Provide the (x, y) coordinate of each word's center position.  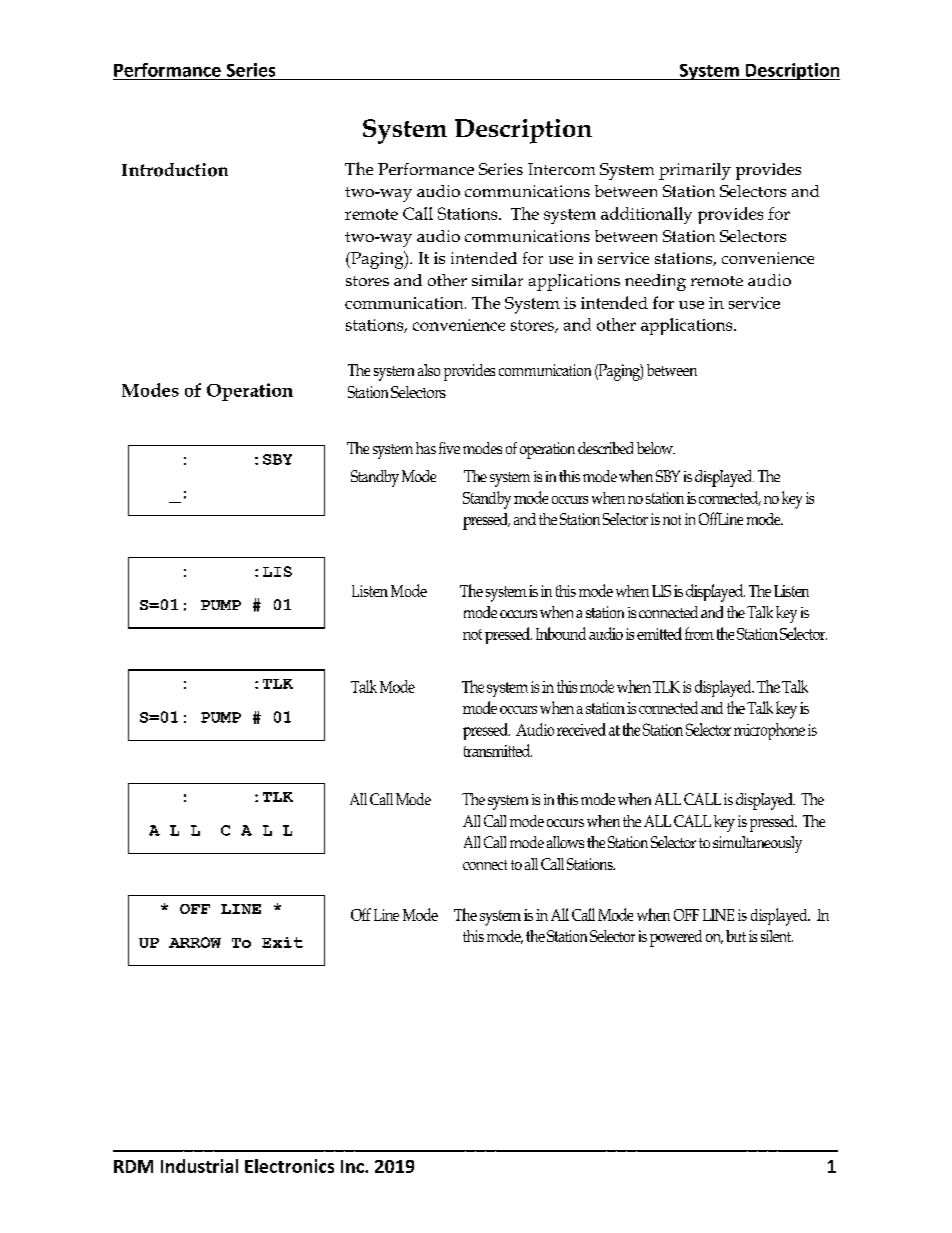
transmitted (498, 750)
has (426, 448)
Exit (282, 942)
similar (497, 280)
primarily (695, 171)
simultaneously (757, 844)
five (449, 448)
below (656, 448)
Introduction (175, 170)
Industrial (199, 1166)
